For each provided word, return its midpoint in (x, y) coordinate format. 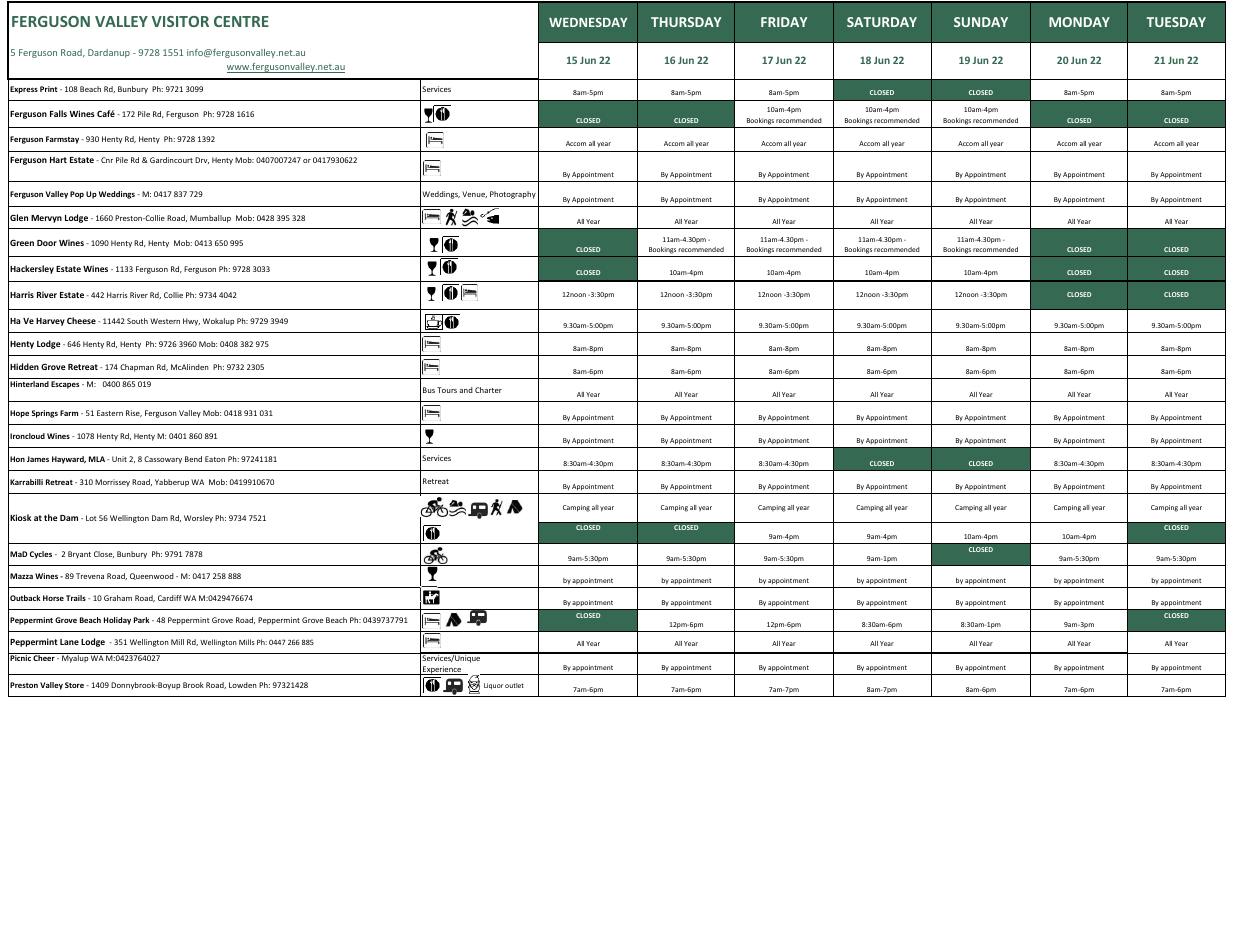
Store (74, 685)
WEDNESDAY (588, 22)
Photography (513, 195)
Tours (447, 390)
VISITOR (180, 21)
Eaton (215, 459)
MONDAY (1079, 22)
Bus (429, 390)
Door (47, 243)
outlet (514, 685)
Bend (193, 459)
